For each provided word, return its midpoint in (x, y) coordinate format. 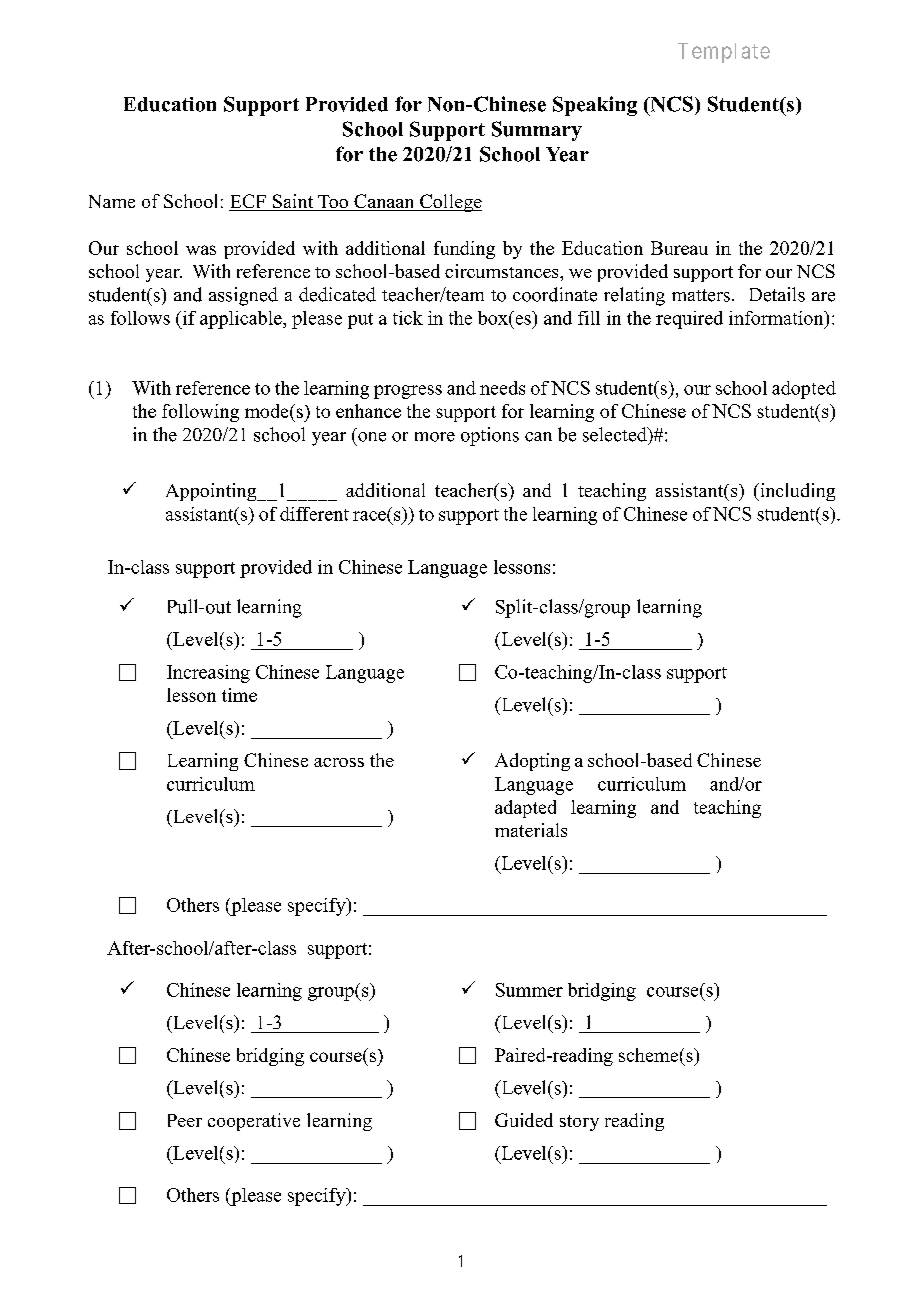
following (200, 413)
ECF (248, 202)
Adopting (532, 762)
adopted (804, 390)
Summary (537, 131)
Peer (185, 1120)
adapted (525, 809)
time (239, 695)
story (579, 1123)
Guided (524, 1120)
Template (724, 53)
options (490, 436)
